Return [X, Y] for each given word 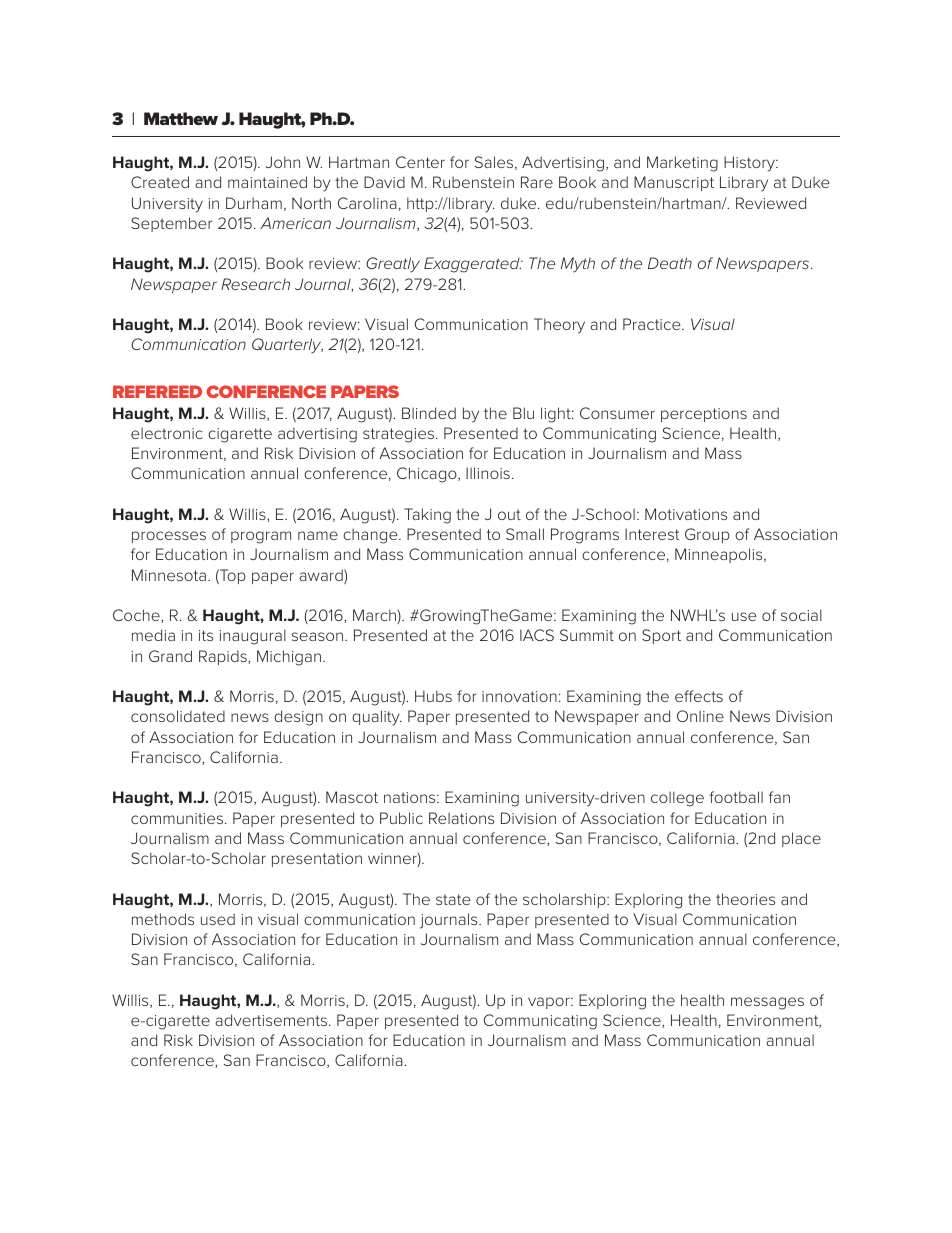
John [282, 162]
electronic [167, 433]
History [750, 164]
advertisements [271, 1020]
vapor [550, 1003]
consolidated [178, 716]
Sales [495, 163]
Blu [523, 413]
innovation [519, 696]
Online [700, 716]
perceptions [704, 415]
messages [767, 1003]
